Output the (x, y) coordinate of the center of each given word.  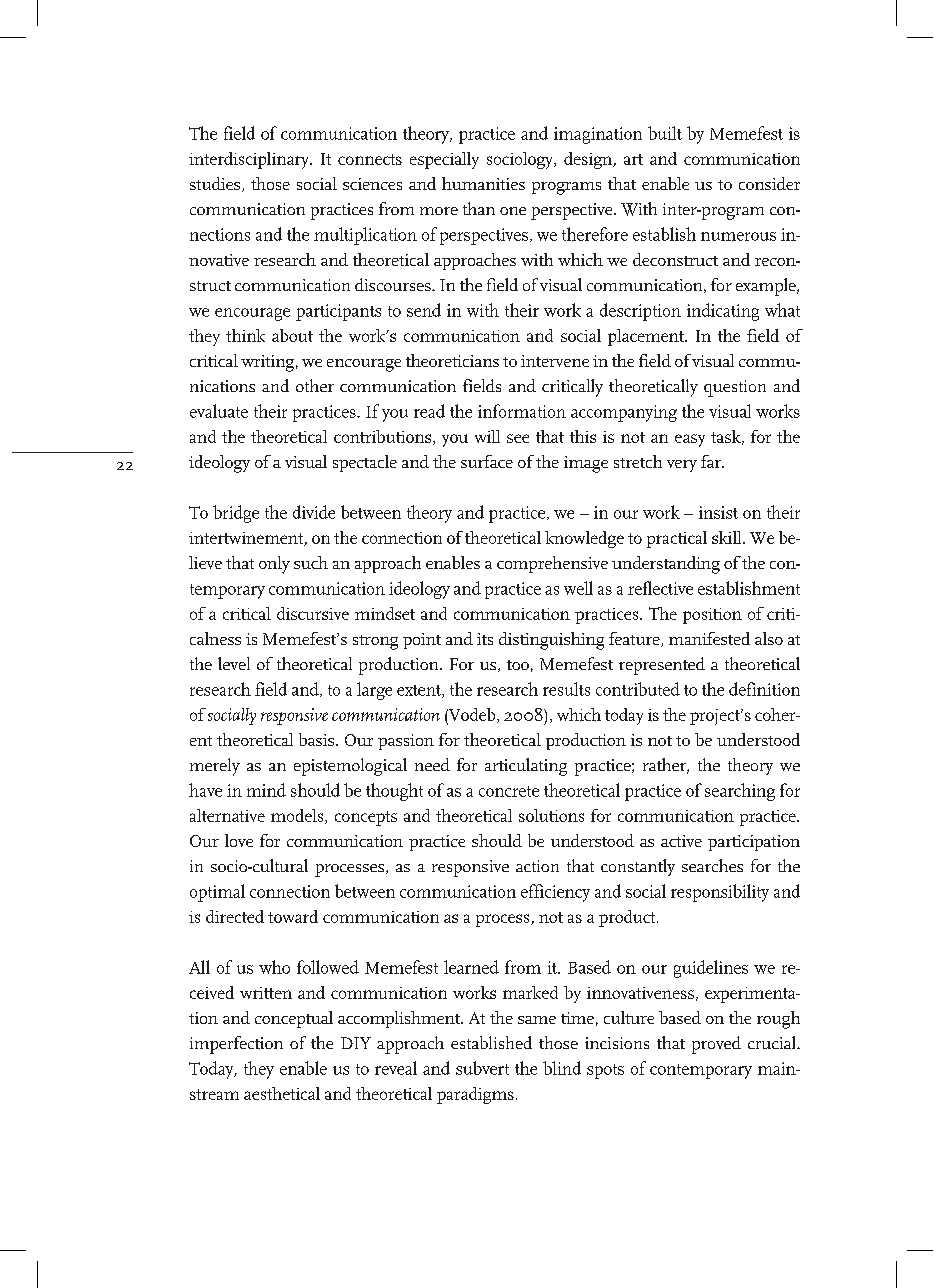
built (665, 133)
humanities (483, 183)
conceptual (294, 1019)
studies (216, 184)
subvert (482, 1068)
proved (716, 1045)
